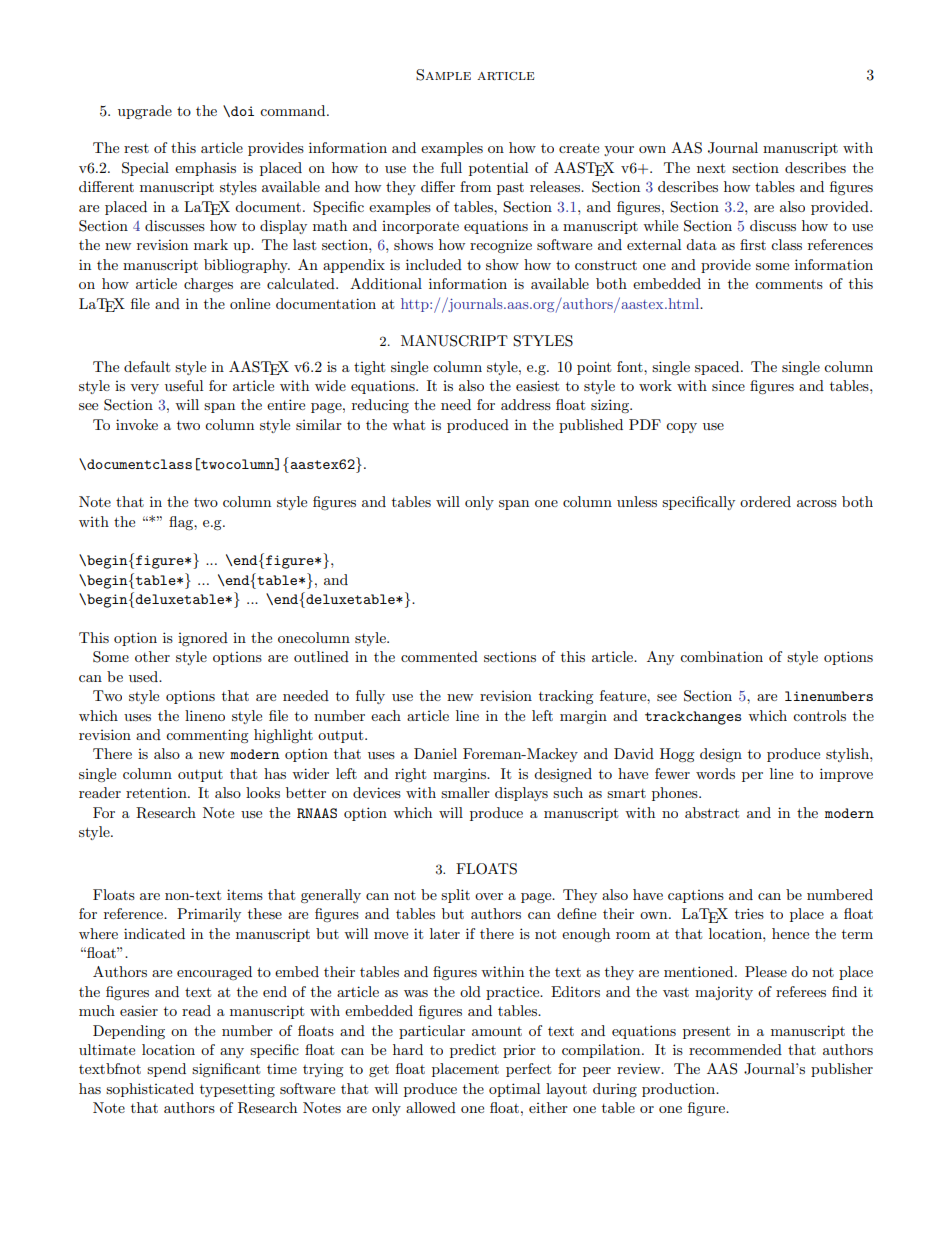  What do you see at coordinates (711, 168) in the image?
I see `next` at bounding box center [711, 168].
